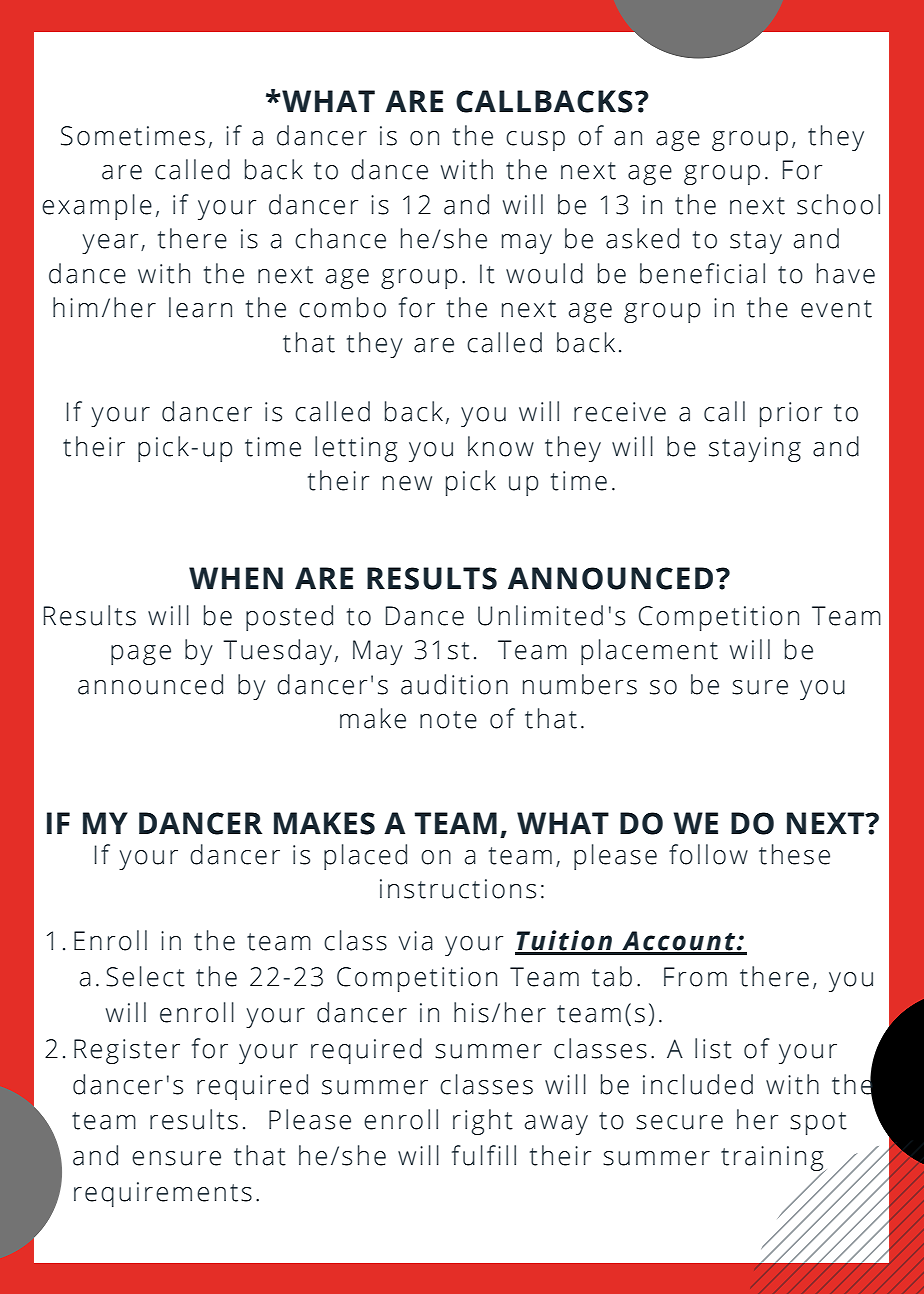 The image size is (924, 1294). What do you see at coordinates (454, 684) in the page?
I see `audition` at bounding box center [454, 684].
